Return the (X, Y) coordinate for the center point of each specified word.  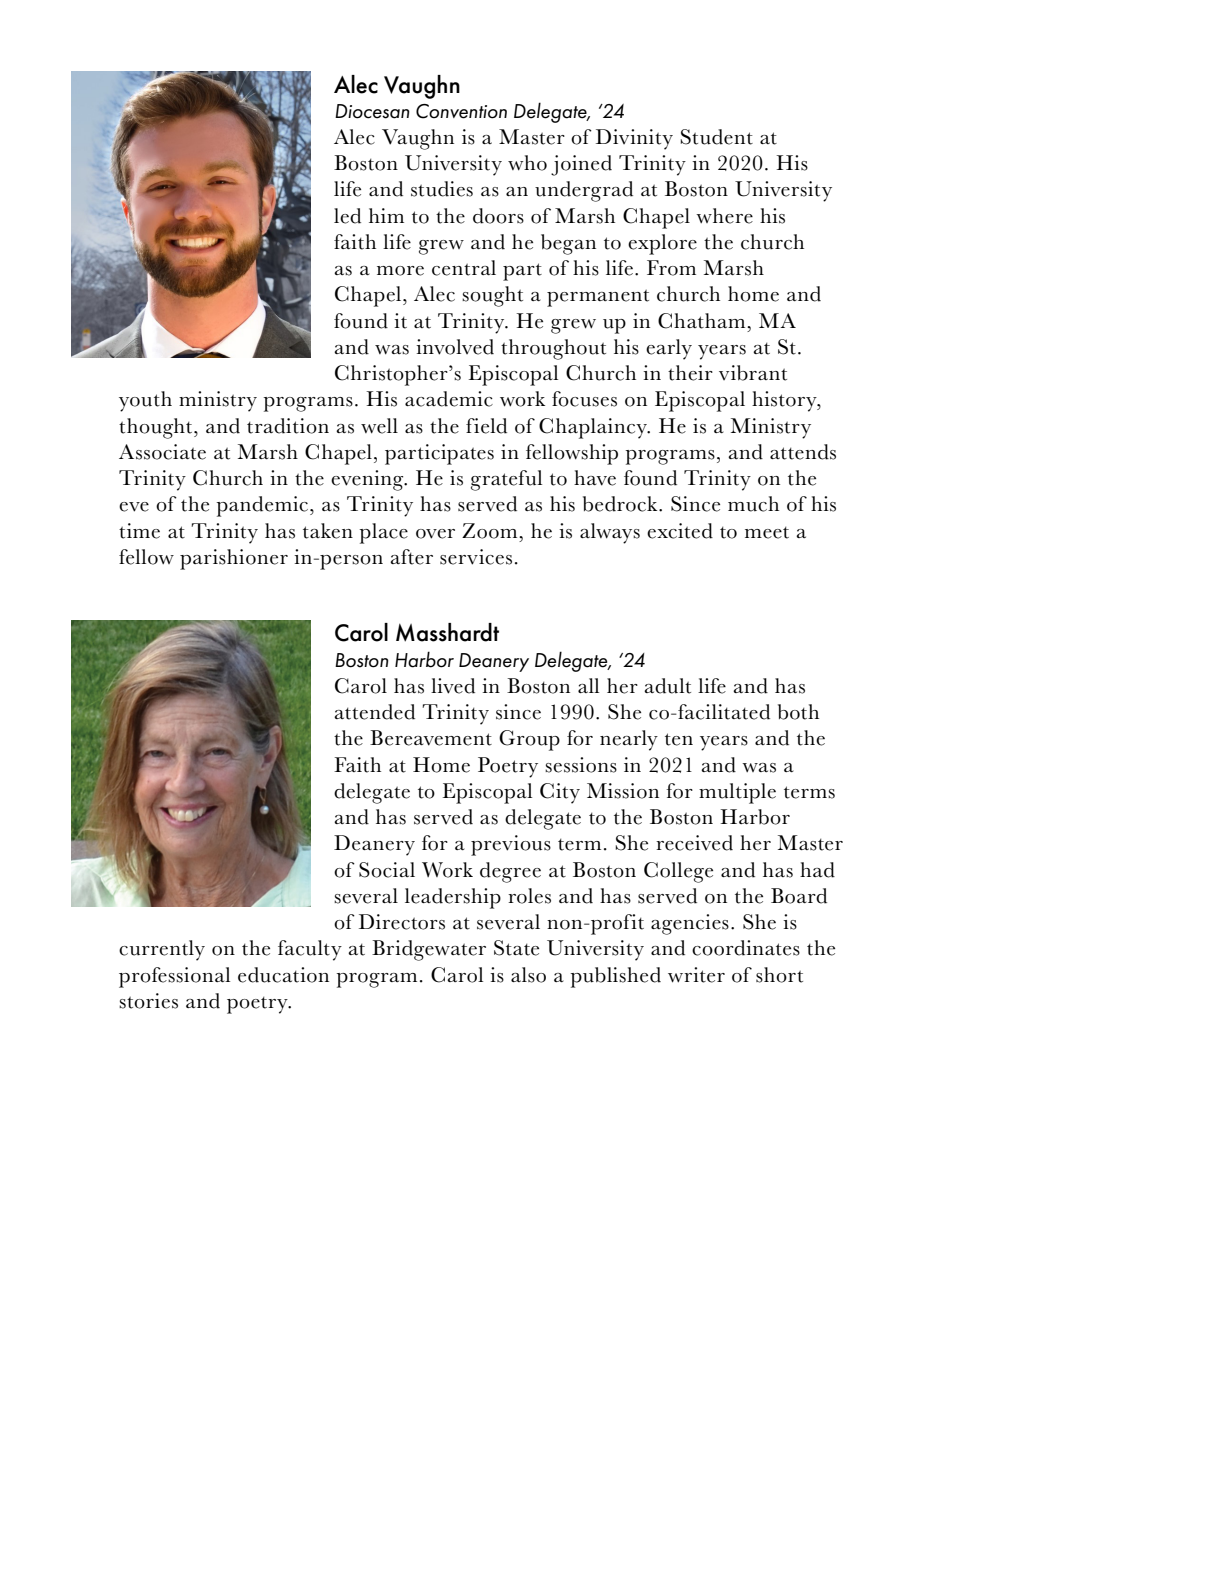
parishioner (234, 559)
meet (767, 533)
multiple (737, 793)
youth (145, 401)
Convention (461, 111)
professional (174, 977)
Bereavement (431, 738)
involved (455, 347)
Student (717, 137)
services (476, 557)
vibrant (753, 373)
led (347, 216)
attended (374, 712)
